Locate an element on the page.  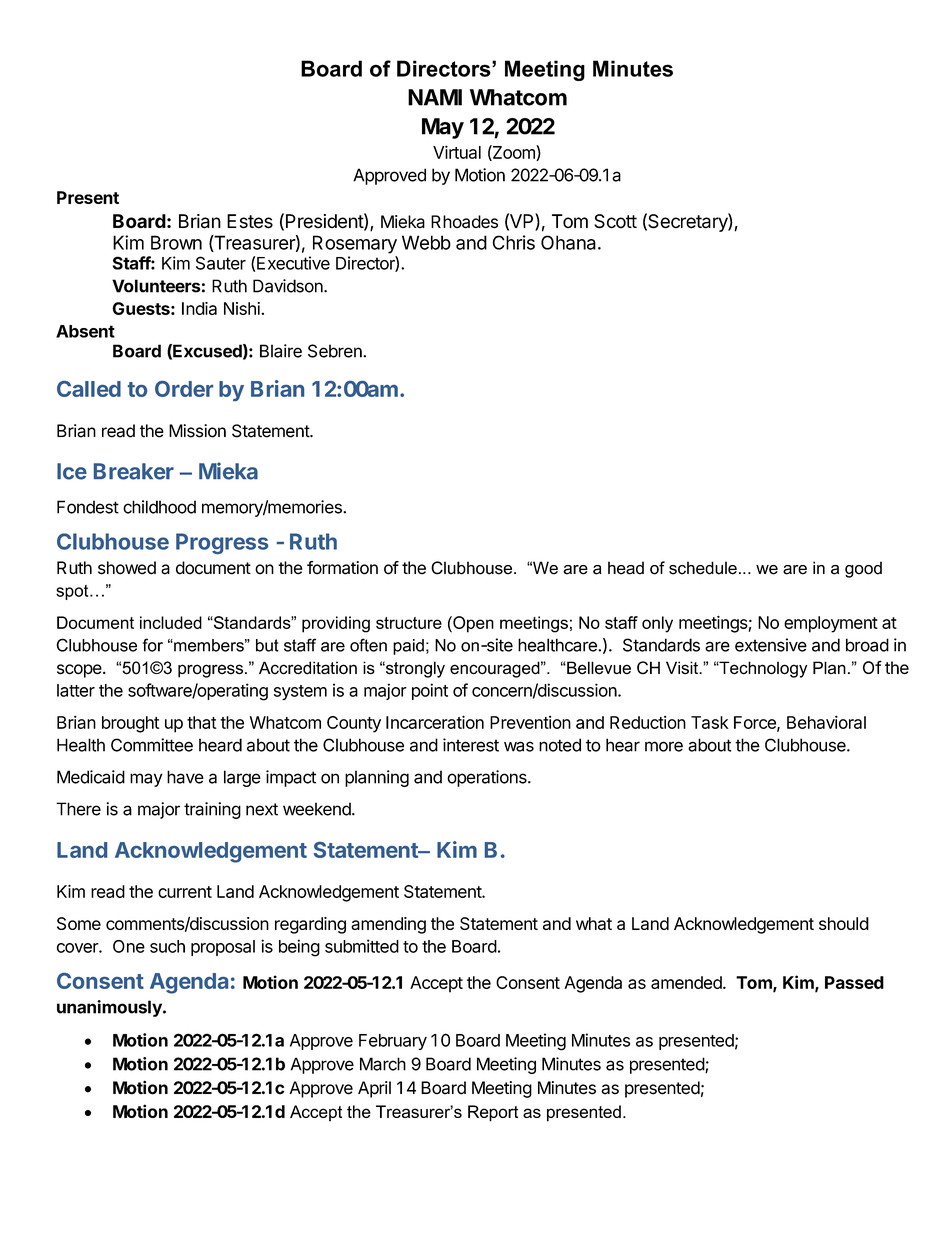
unanimously is located at coordinates (110, 1008).
